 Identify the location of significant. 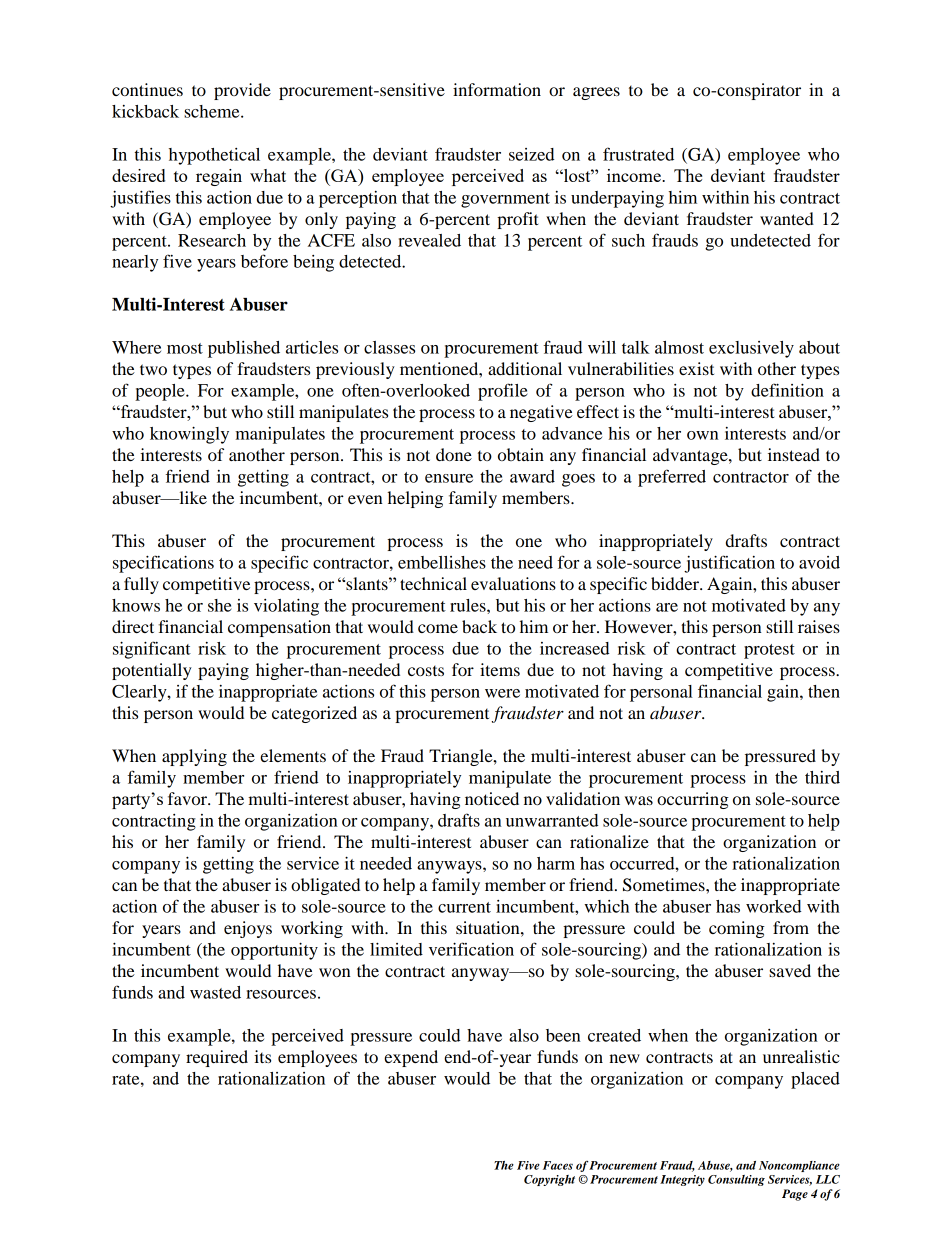
(152, 650).
